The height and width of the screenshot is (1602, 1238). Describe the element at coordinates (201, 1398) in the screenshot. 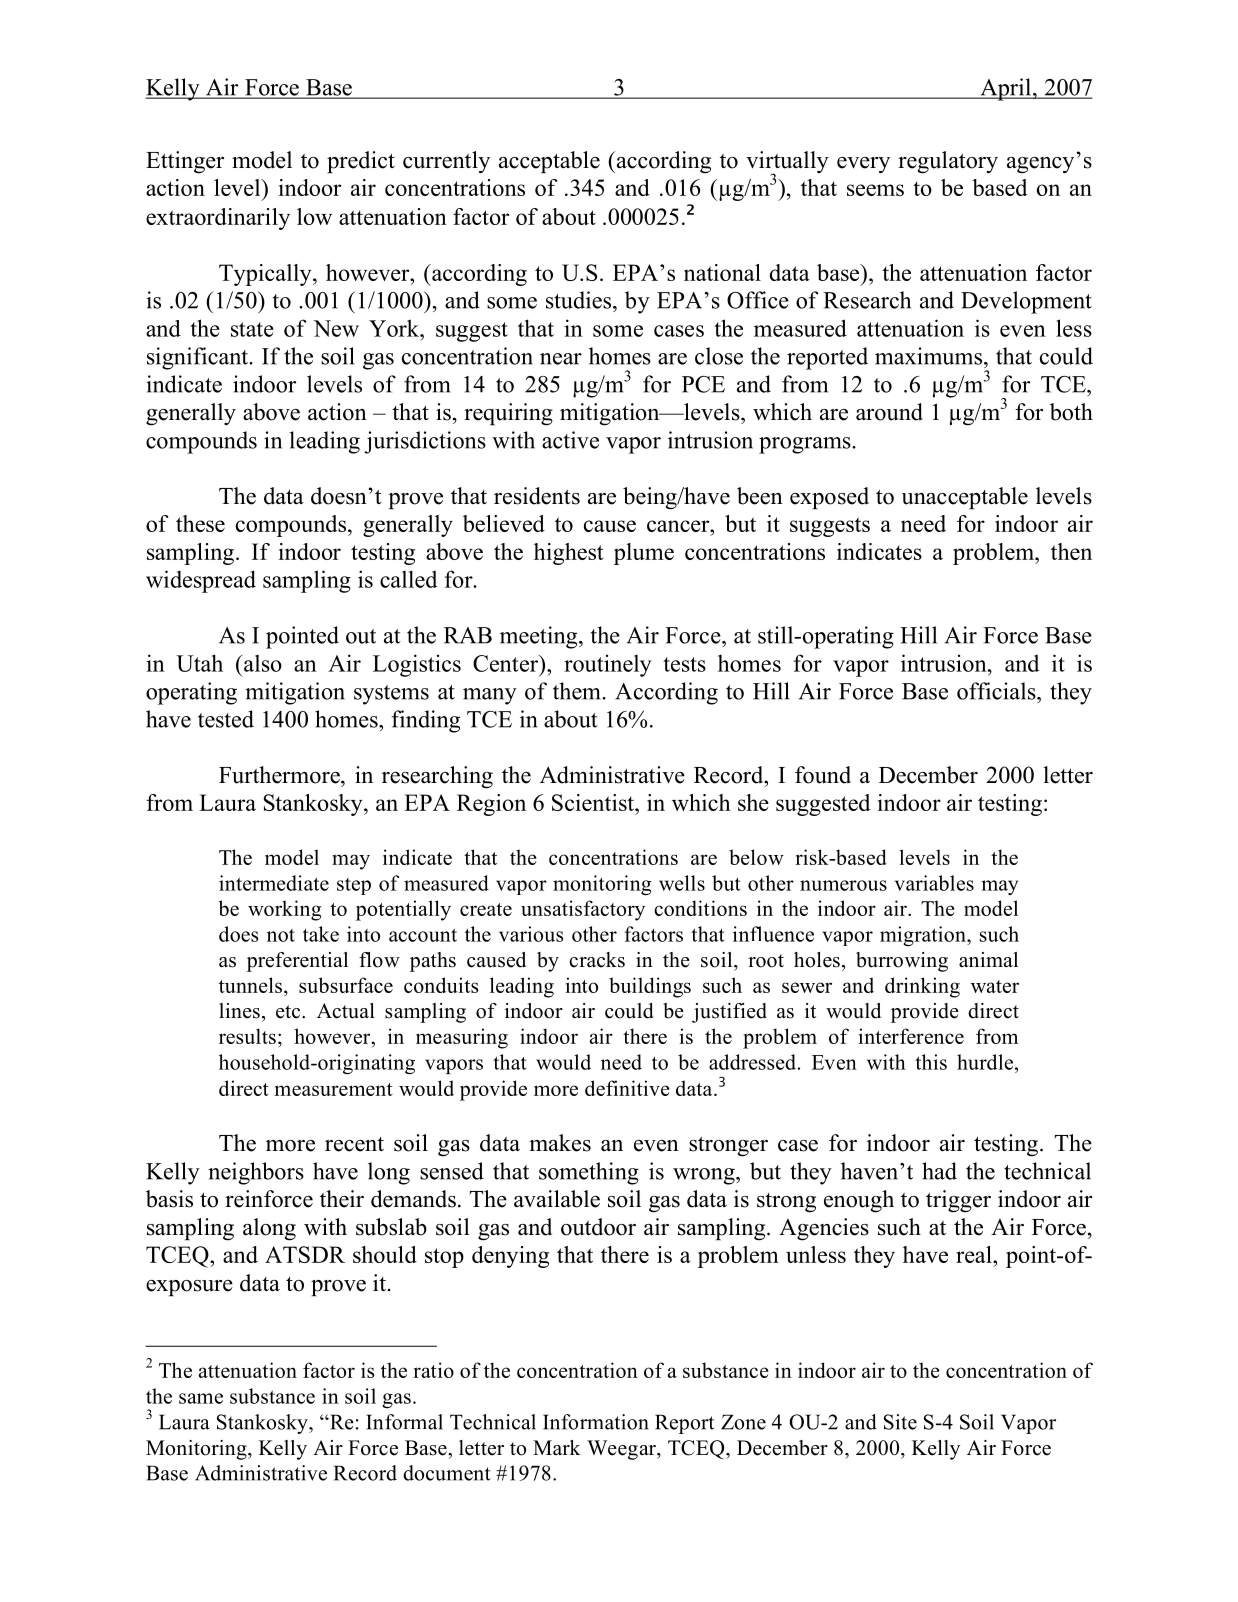

I see `same` at that location.
